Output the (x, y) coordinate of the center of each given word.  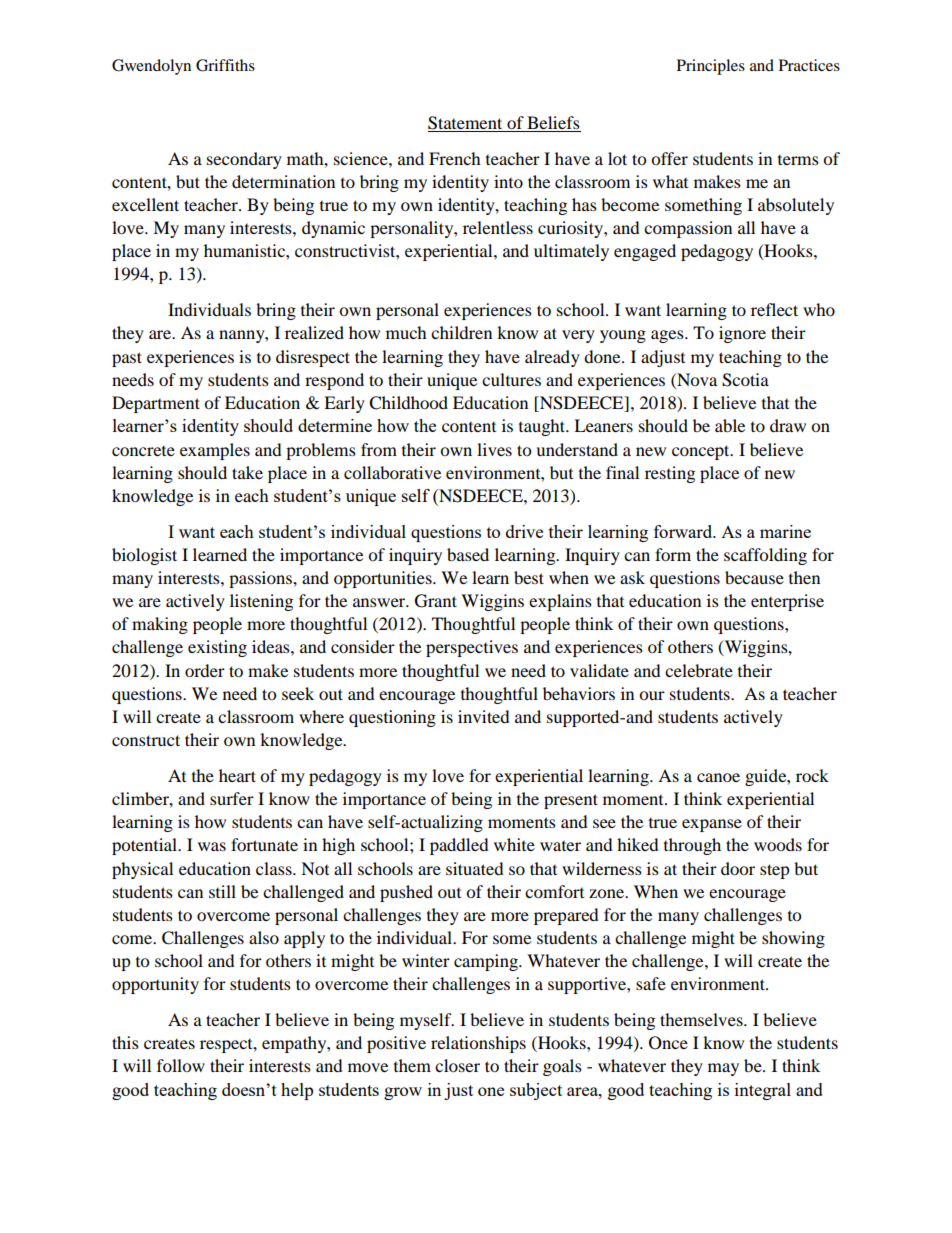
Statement (466, 124)
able (730, 425)
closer (457, 1065)
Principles (711, 67)
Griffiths (225, 65)
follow (181, 1065)
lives (494, 449)
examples (215, 451)
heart (237, 775)
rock (812, 775)
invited (484, 716)
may (723, 1069)
